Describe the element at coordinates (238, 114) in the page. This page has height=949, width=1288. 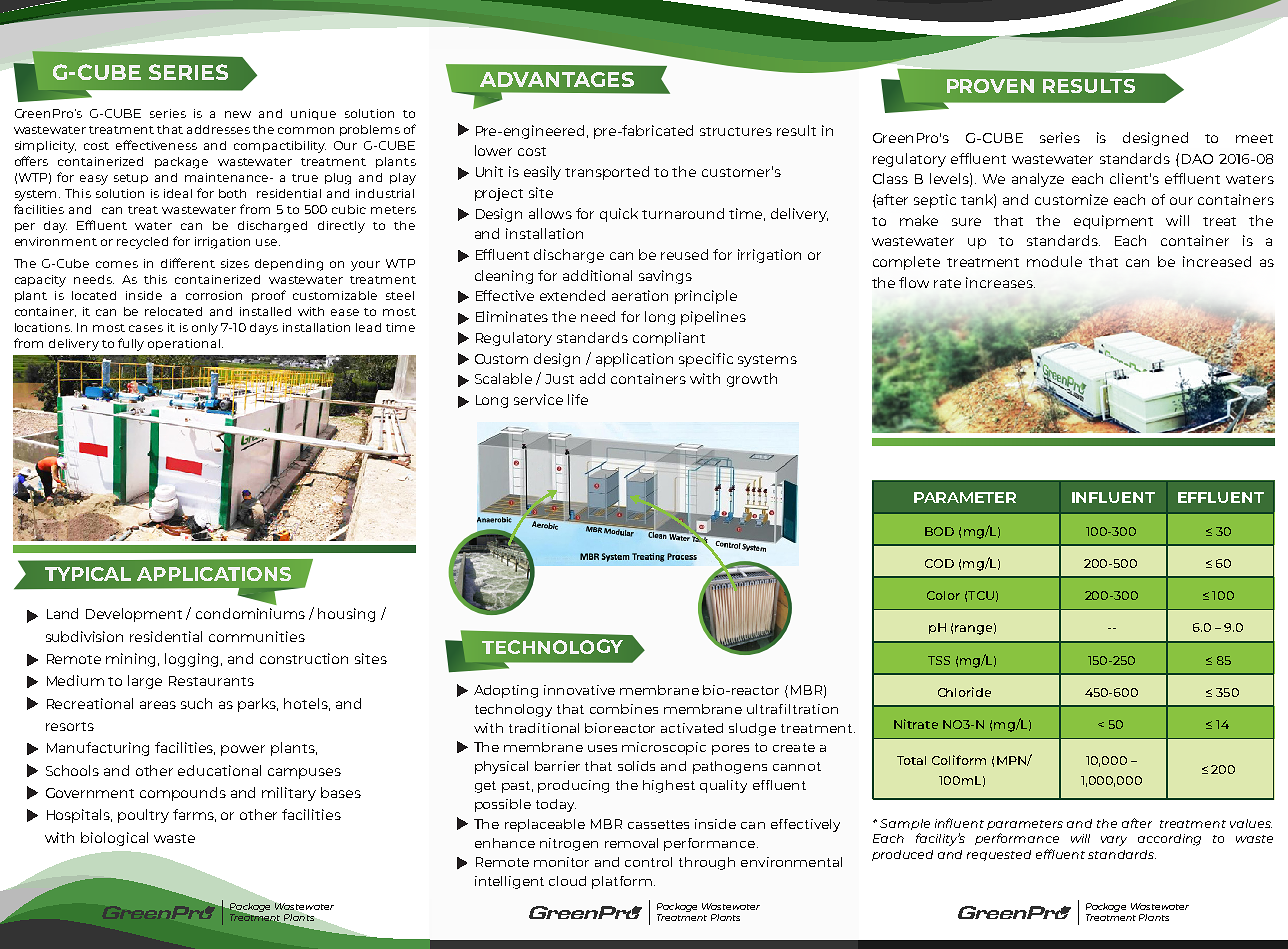
I see `new` at that location.
